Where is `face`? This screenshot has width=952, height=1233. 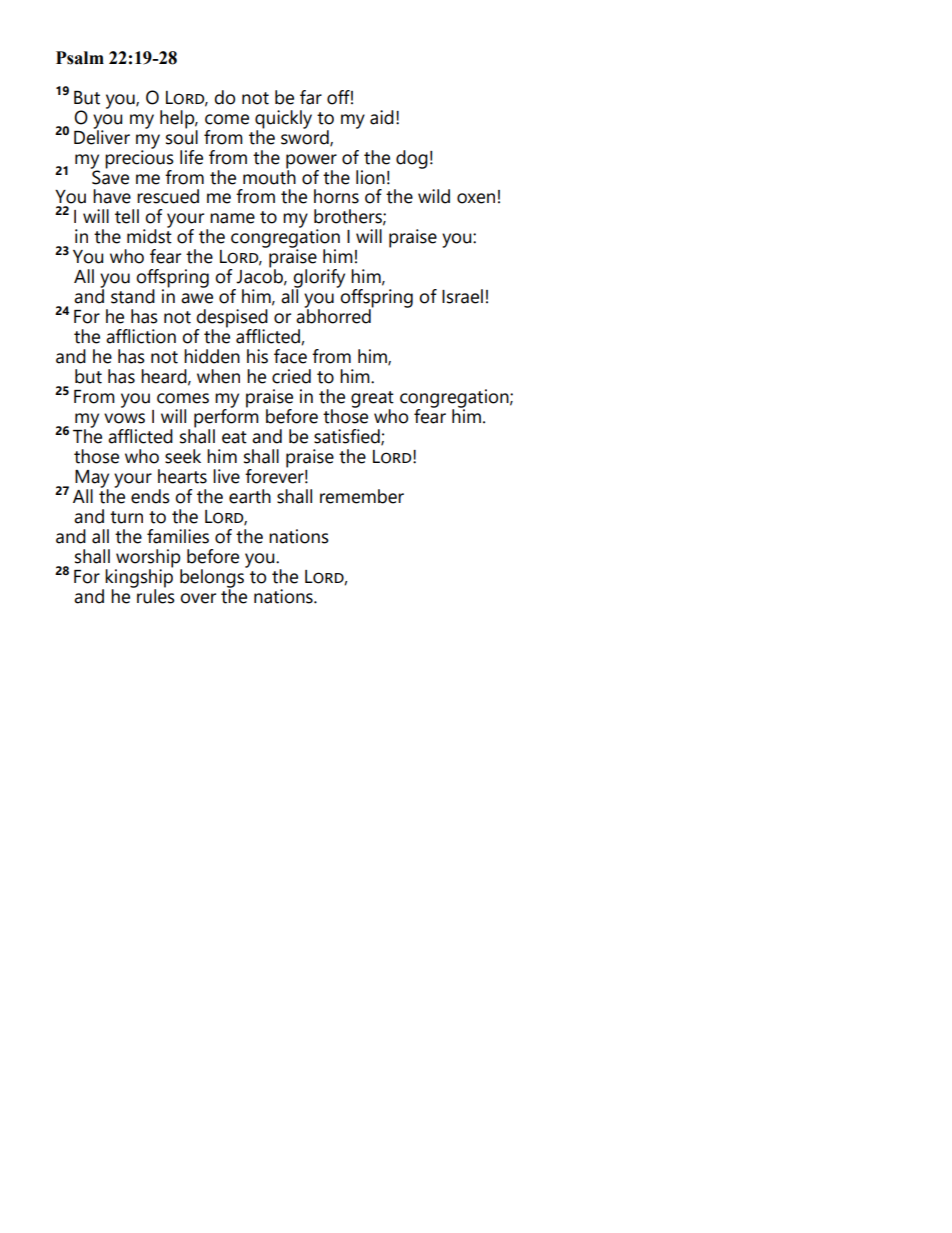
face is located at coordinates (290, 356).
